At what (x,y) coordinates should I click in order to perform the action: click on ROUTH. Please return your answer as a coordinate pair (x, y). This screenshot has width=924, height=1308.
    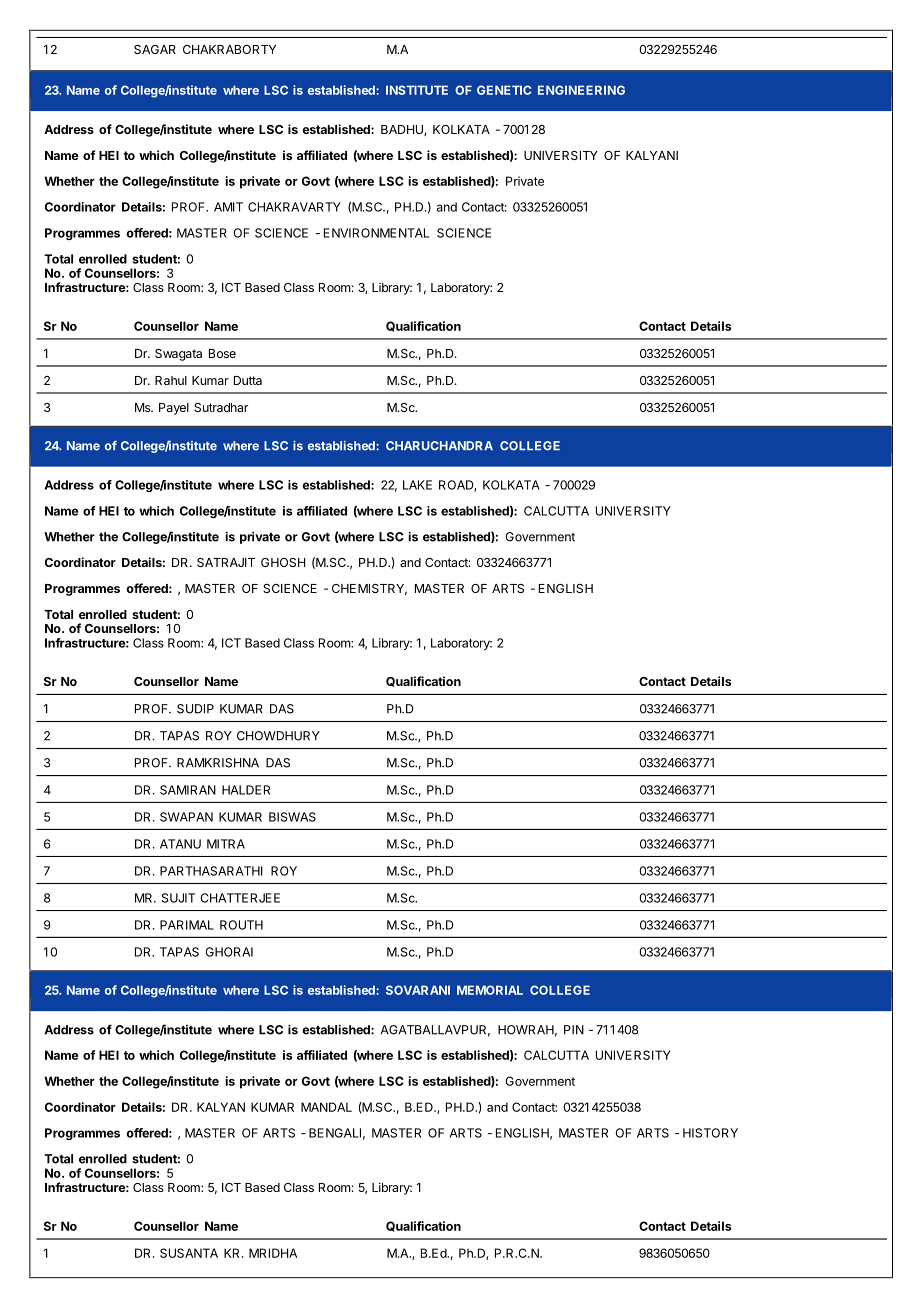
    Looking at the image, I should click on (241, 925).
